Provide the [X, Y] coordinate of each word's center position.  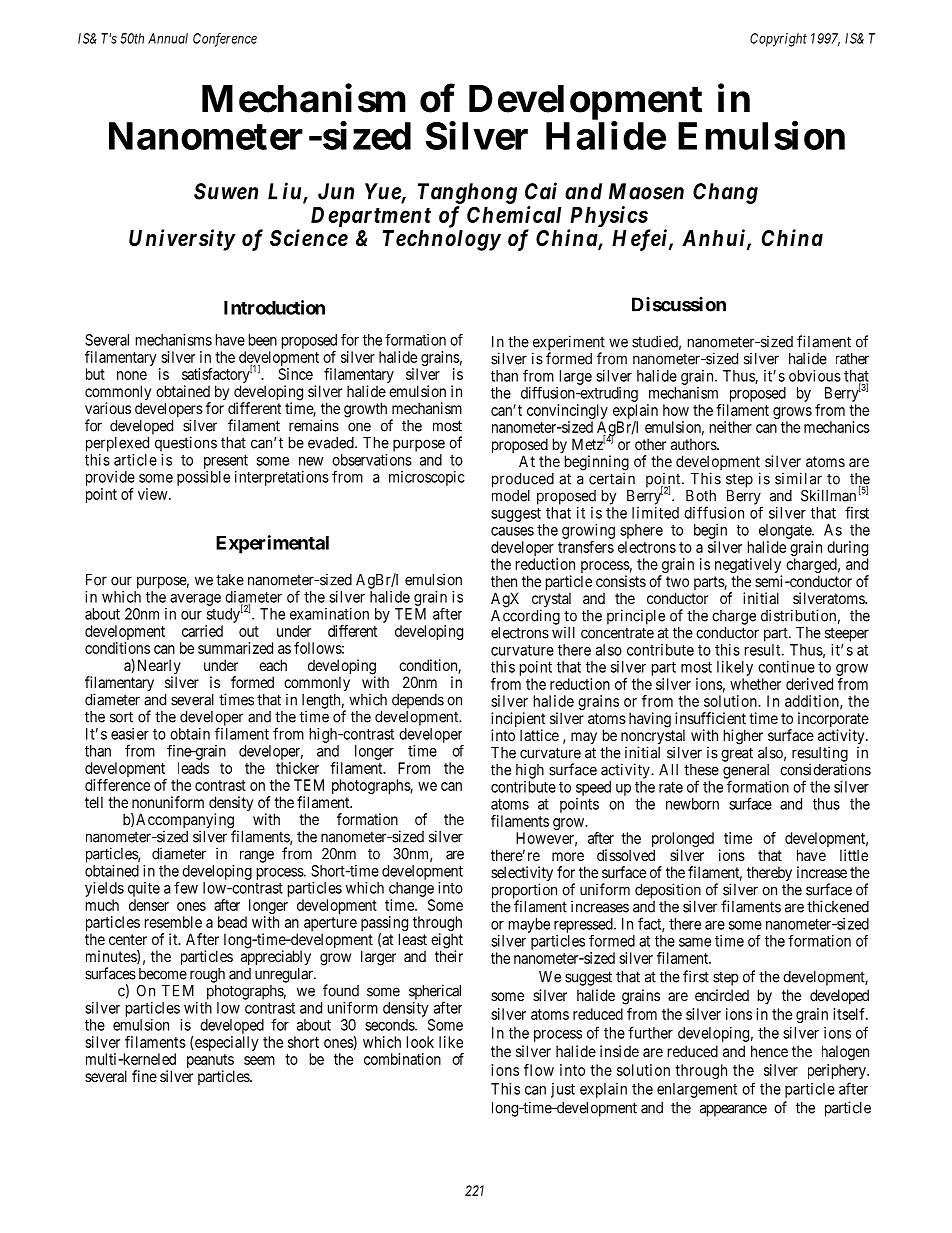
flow [539, 1070]
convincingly [567, 413]
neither [731, 427]
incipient [518, 721]
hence [769, 1051]
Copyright [778, 40]
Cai [541, 191]
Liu [284, 191]
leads [193, 768]
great [737, 754]
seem [259, 1060]
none [132, 375]
